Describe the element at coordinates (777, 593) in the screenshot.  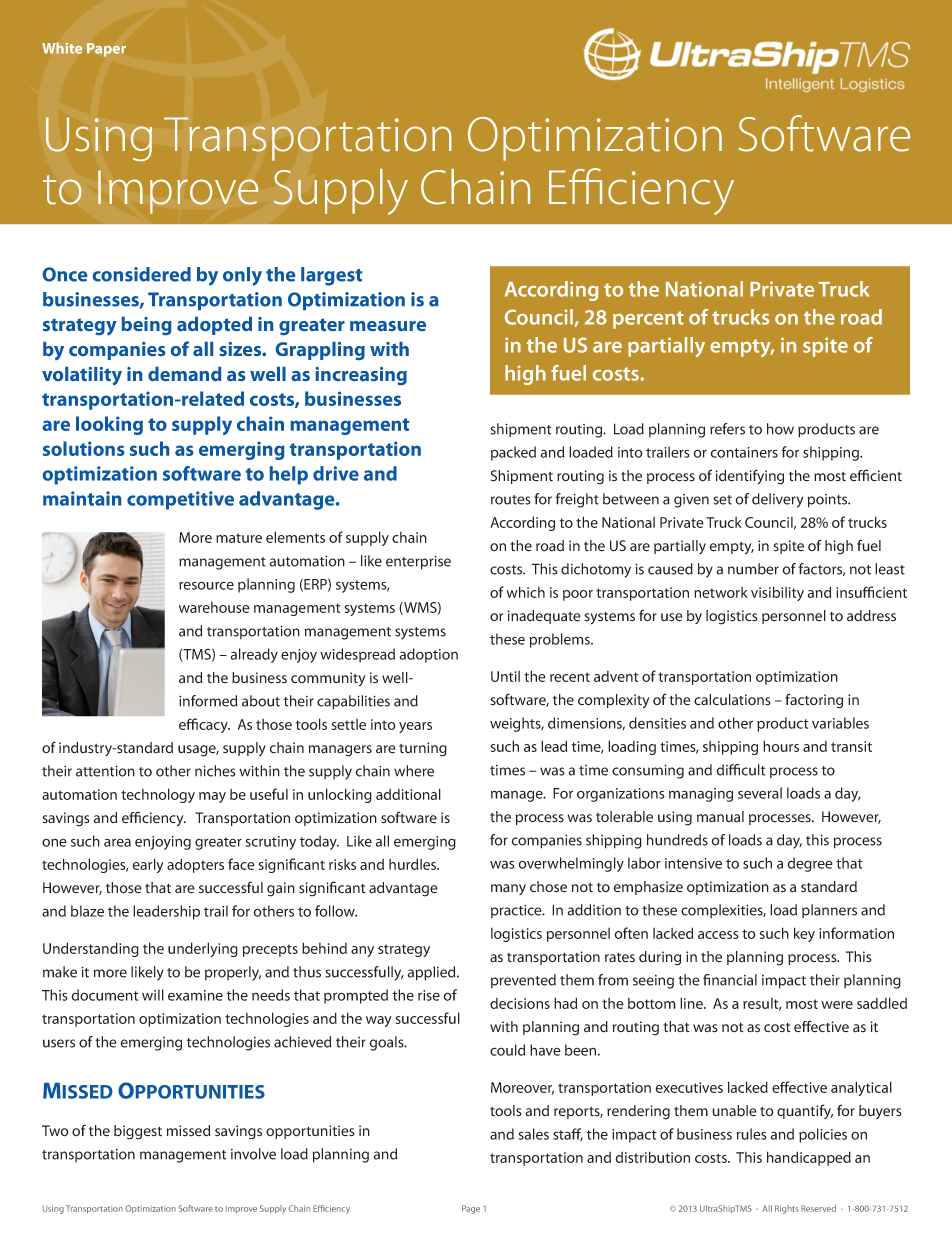
I see `visibility` at that location.
